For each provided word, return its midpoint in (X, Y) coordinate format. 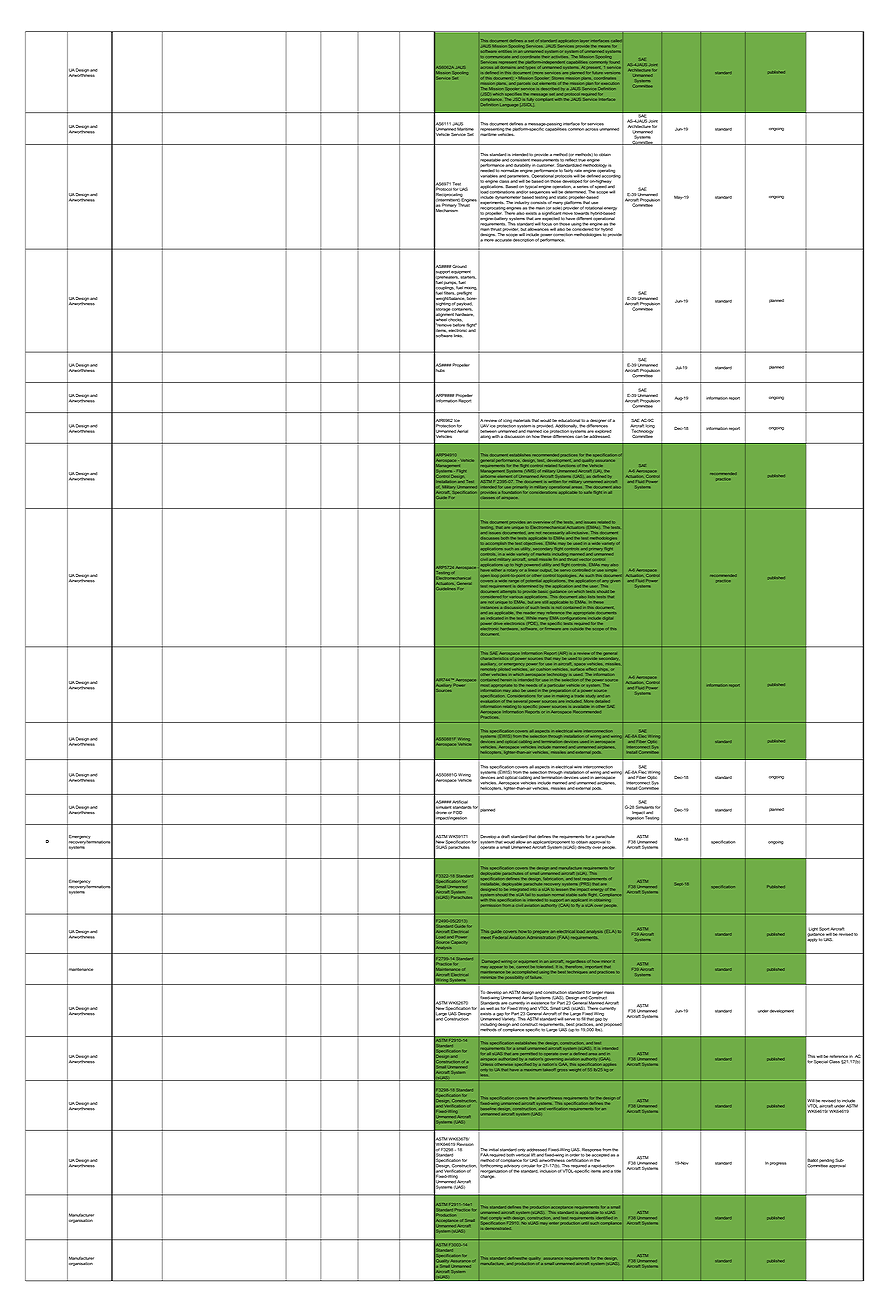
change (488, 1175)
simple (611, 570)
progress (778, 1164)
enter (553, 1223)
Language (509, 105)
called (615, 41)
